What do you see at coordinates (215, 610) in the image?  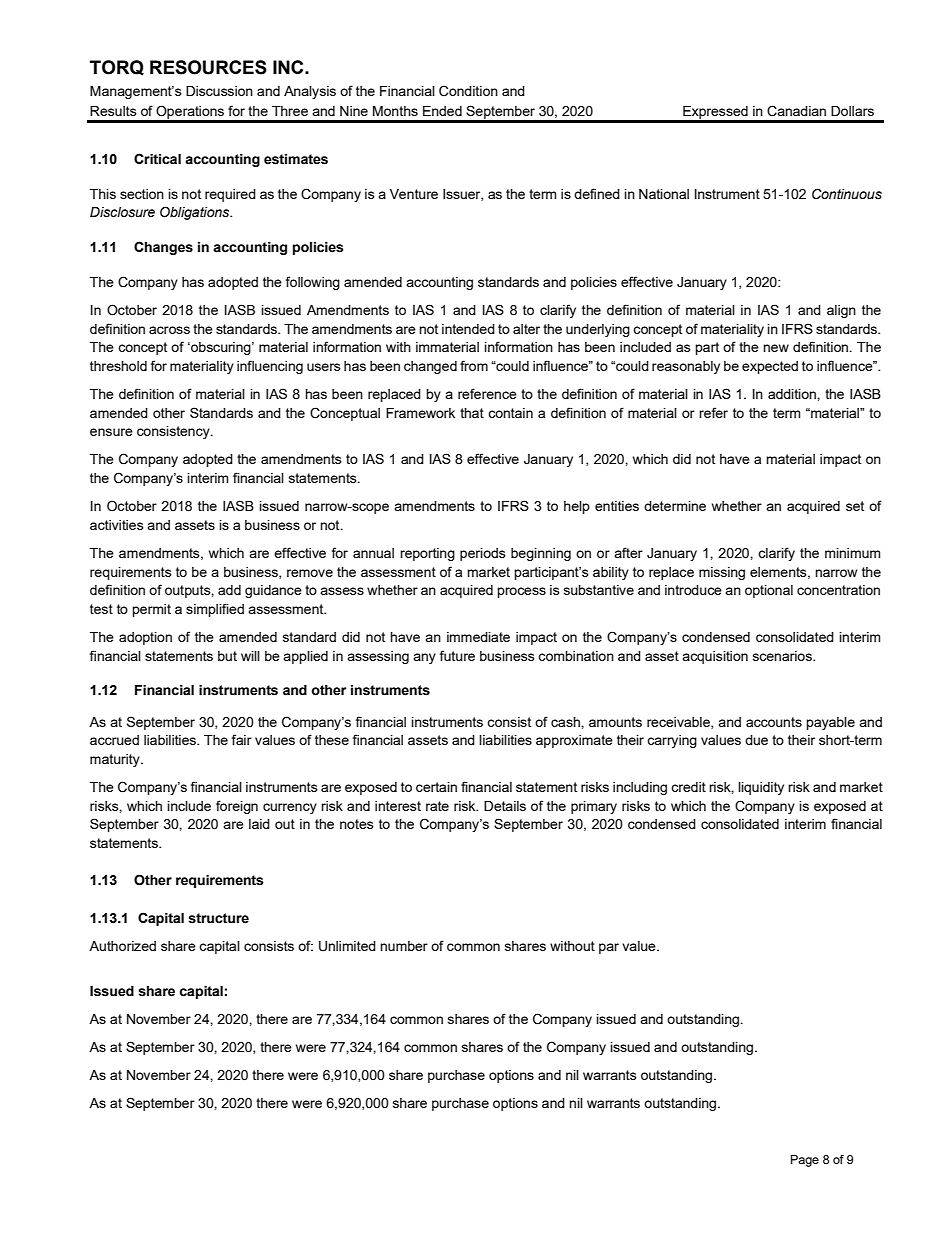 I see `simplified` at bounding box center [215, 610].
